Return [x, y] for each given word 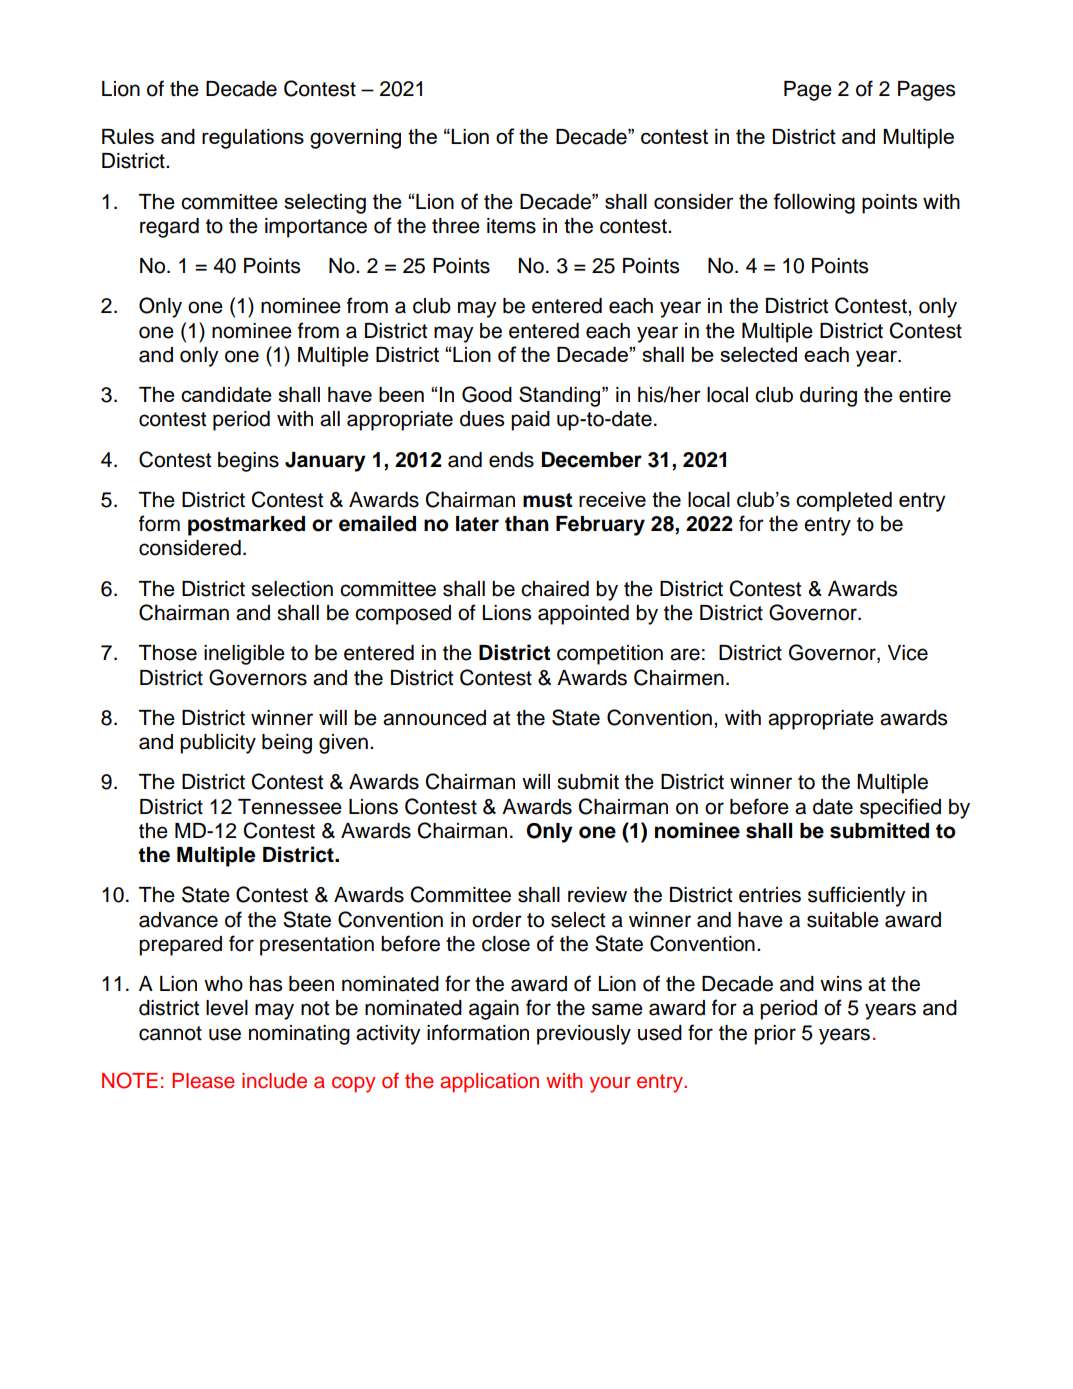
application [489, 1083]
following [814, 203]
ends [511, 460]
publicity [218, 744]
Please [203, 1081]
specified [900, 808]
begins [248, 462]
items [511, 226]
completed [844, 502]
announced [434, 718]
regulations [253, 139]
